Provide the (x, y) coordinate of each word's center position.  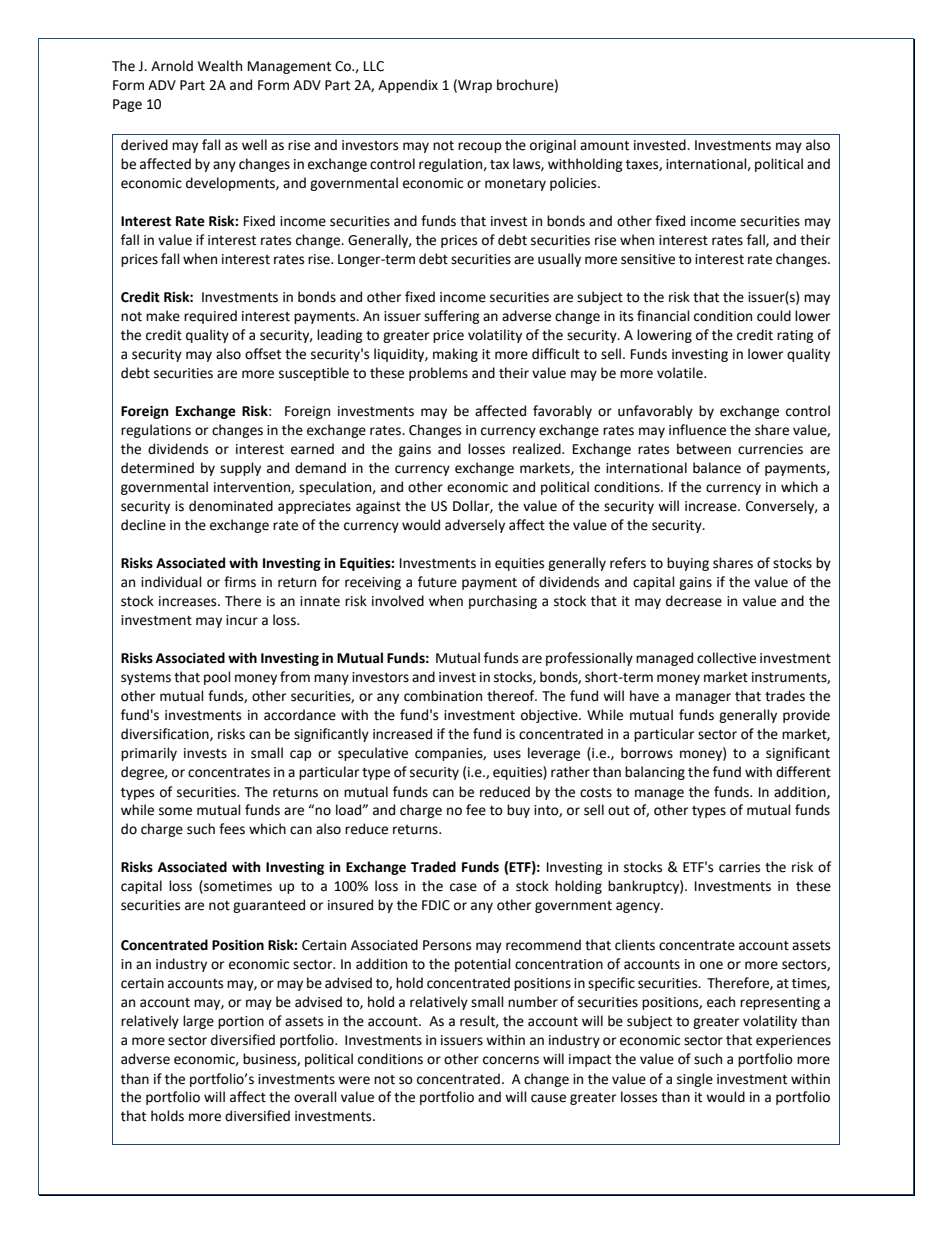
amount (604, 146)
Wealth (220, 66)
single (695, 1080)
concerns (511, 1060)
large (198, 1022)
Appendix (408, 86)
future (437, 582)
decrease (694, 601)
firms (240, 582)
